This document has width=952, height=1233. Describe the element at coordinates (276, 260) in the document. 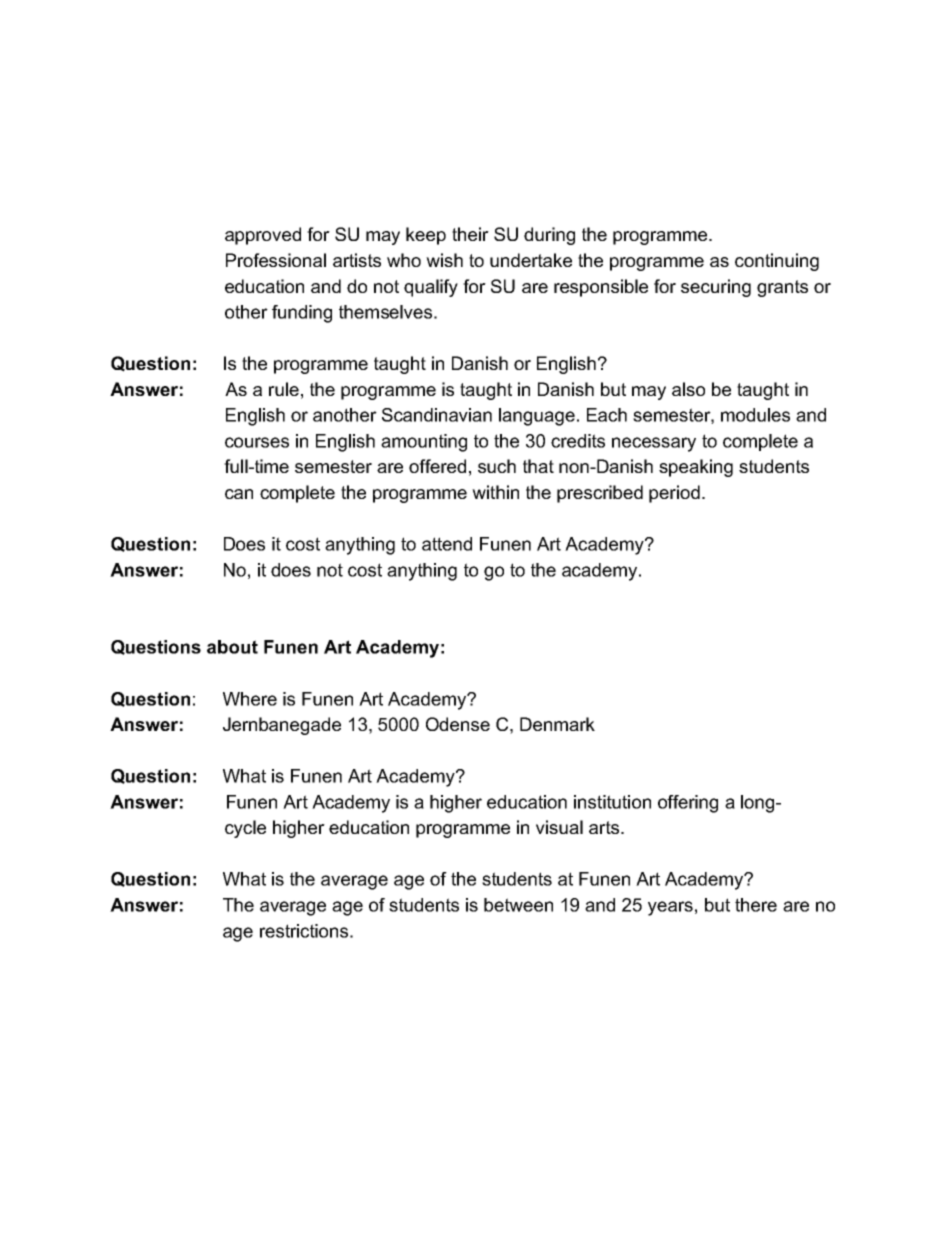

I see `Professional` at that location.
